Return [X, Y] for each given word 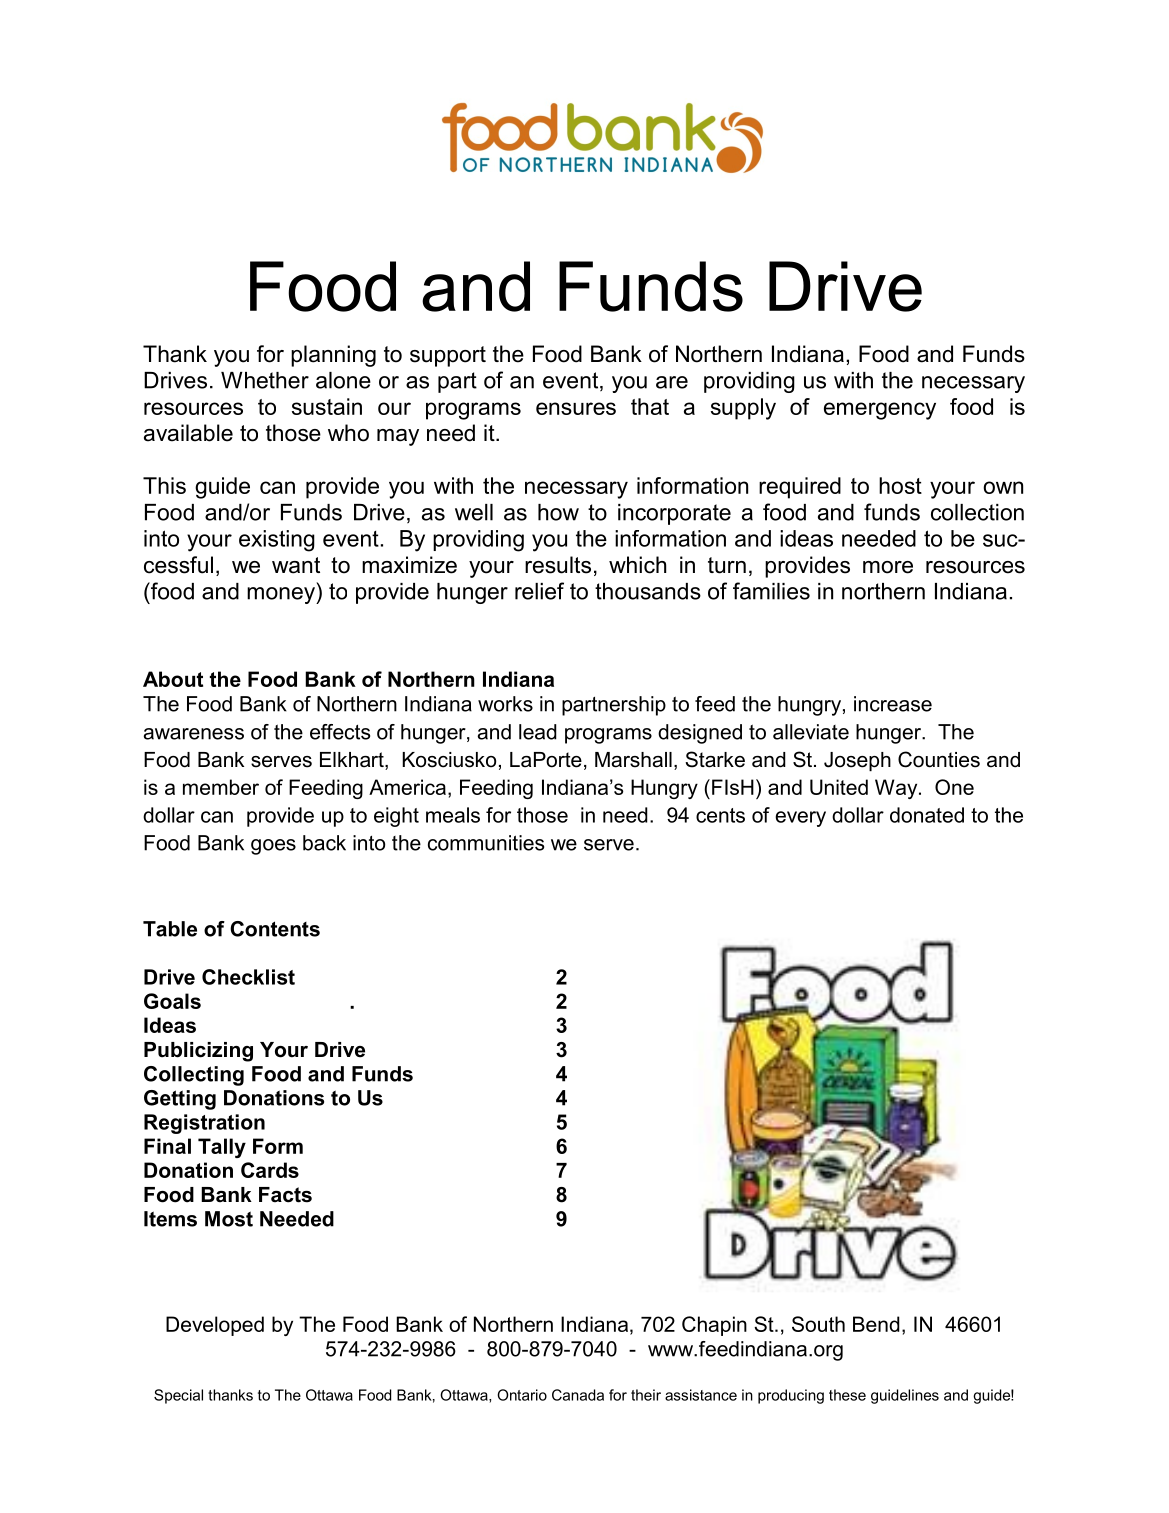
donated [927, 815]
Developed [215, 1326]
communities [486, 843]
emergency [880, 411]
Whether [265, 380]
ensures [576, 408]
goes [273, 847]
